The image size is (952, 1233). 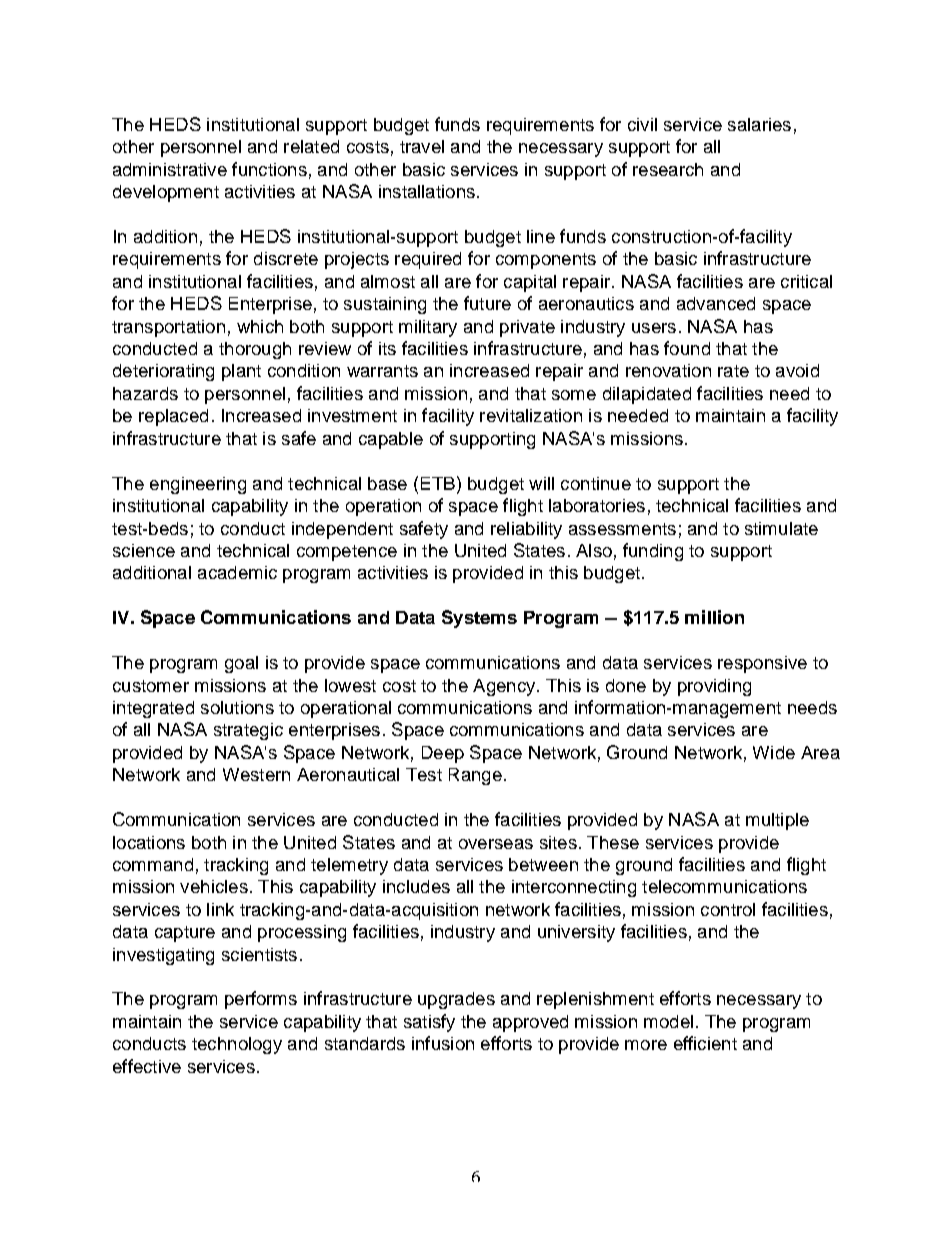 What do you see at coordinates (241, 372) in the screenshot?
I see `plant` at bounding box center [241, 372].
